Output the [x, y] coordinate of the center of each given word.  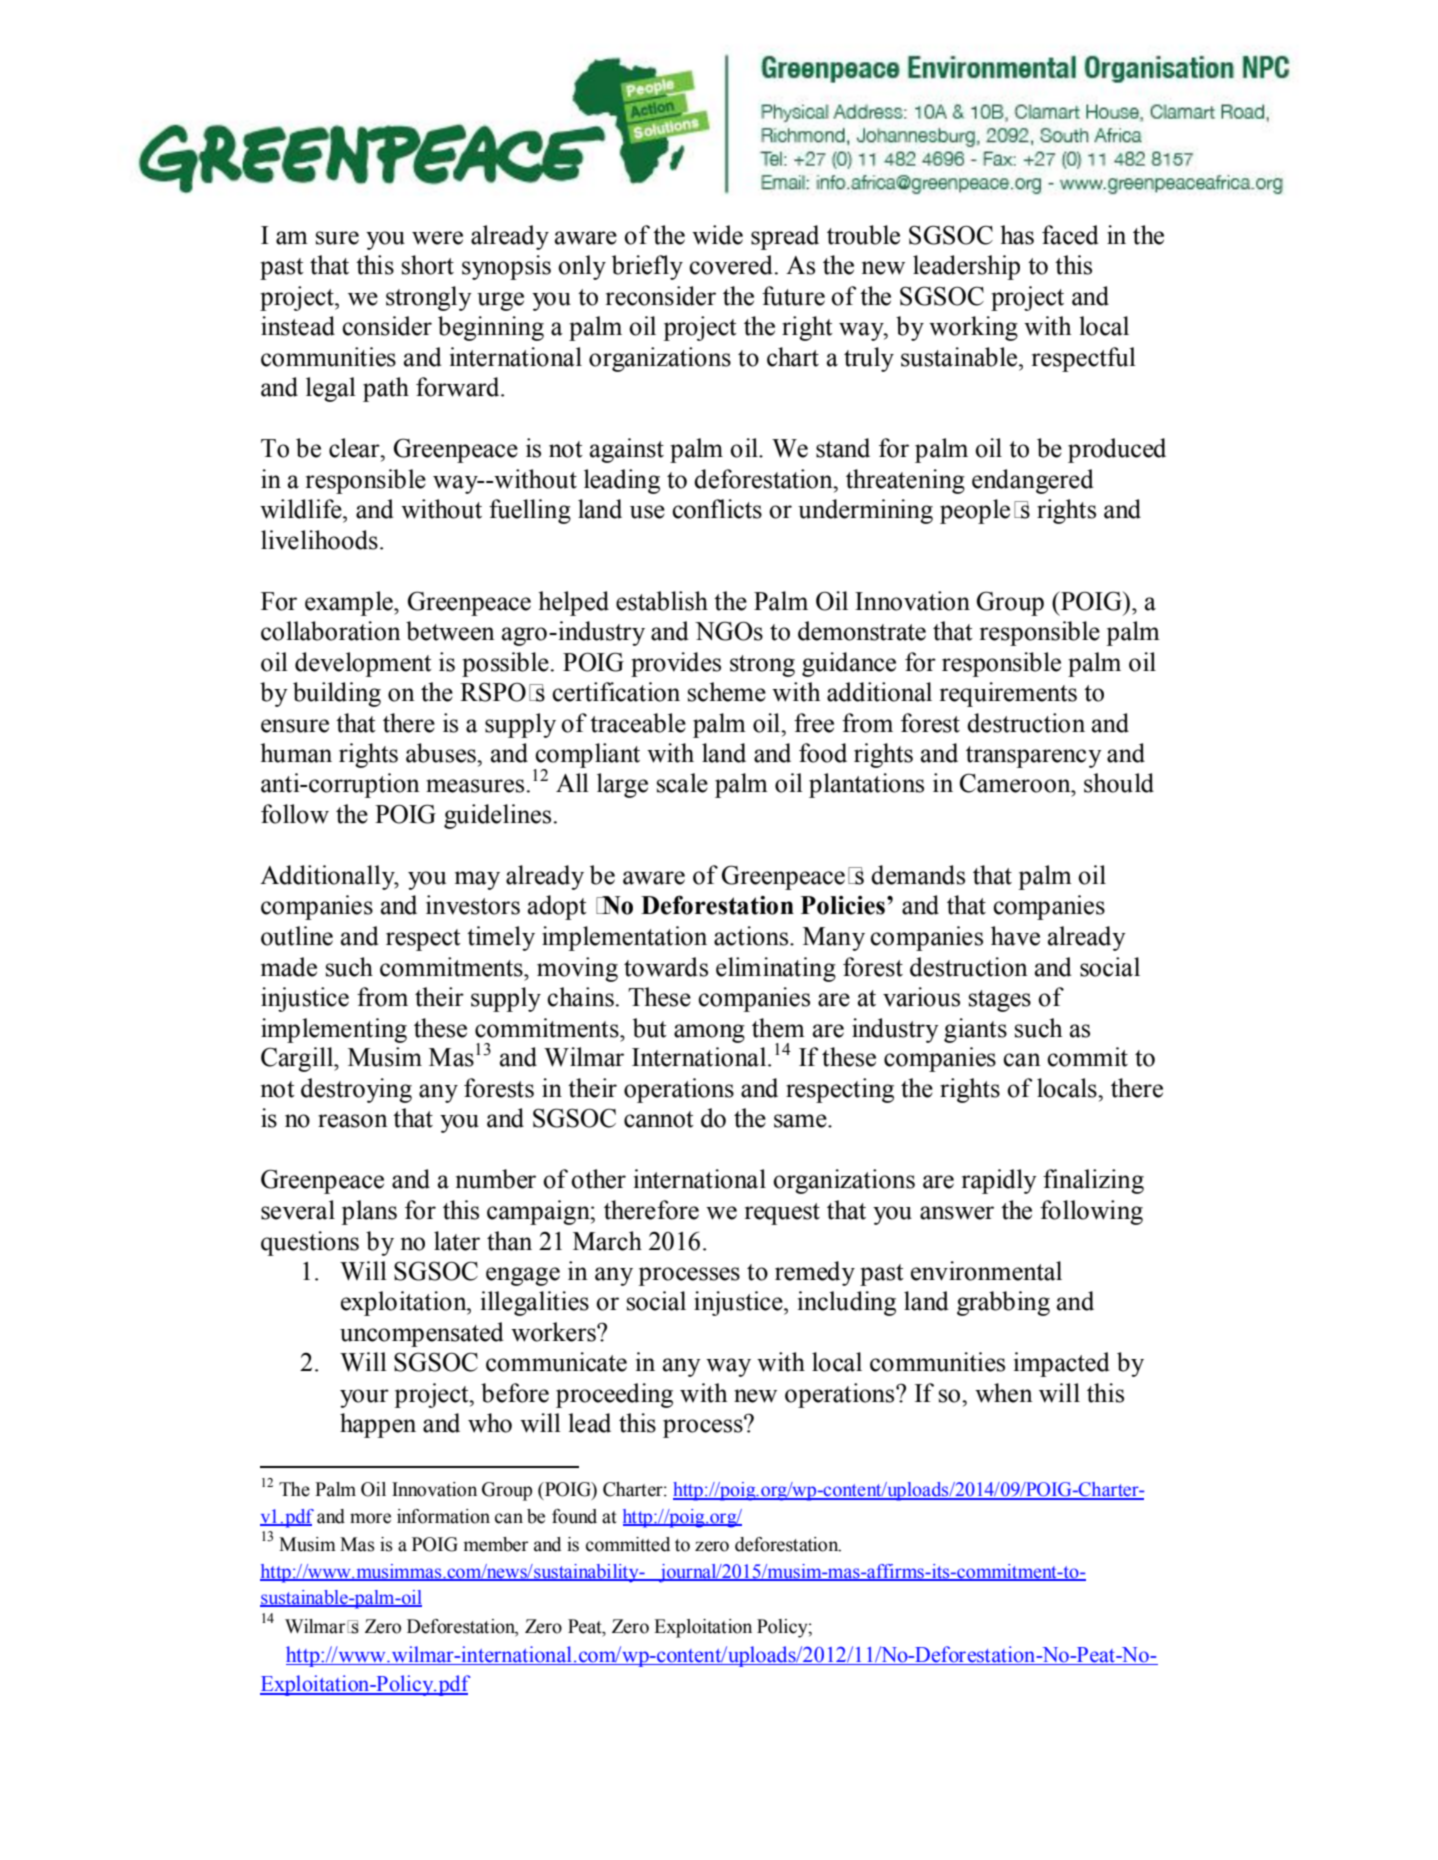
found [574, 1516]
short [428, 265]
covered [731, 265]
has [1017, 235]
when [1004, 1393]
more [370, 1518]
